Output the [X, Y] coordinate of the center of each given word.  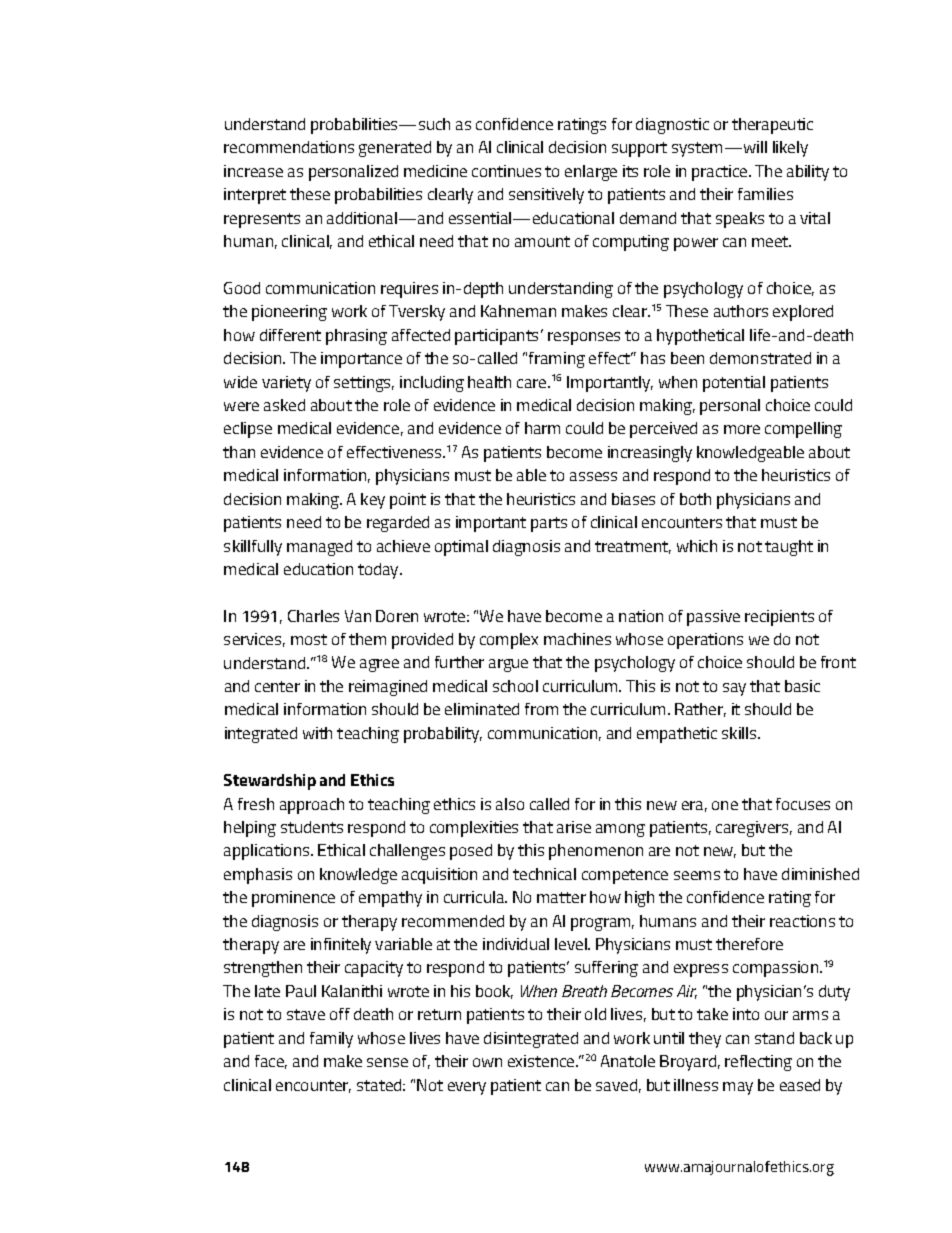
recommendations [289, 147]
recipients [779, 618]
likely [790, 149]
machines [577, 639]
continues [506, 171]
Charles [313, 616]
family [331, 1040]
